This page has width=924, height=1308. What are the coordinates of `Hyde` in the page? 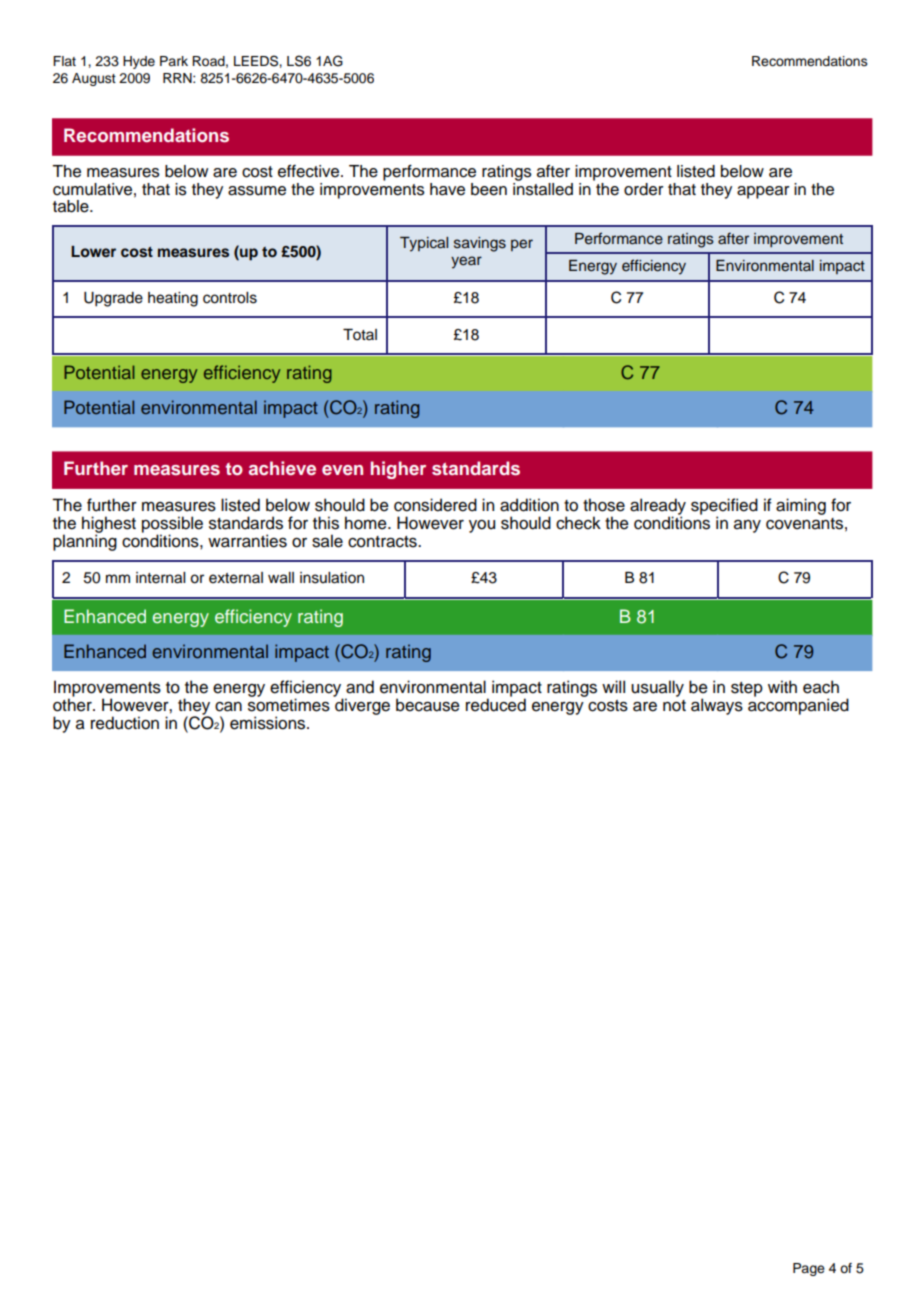 It's located at (139, 62).
